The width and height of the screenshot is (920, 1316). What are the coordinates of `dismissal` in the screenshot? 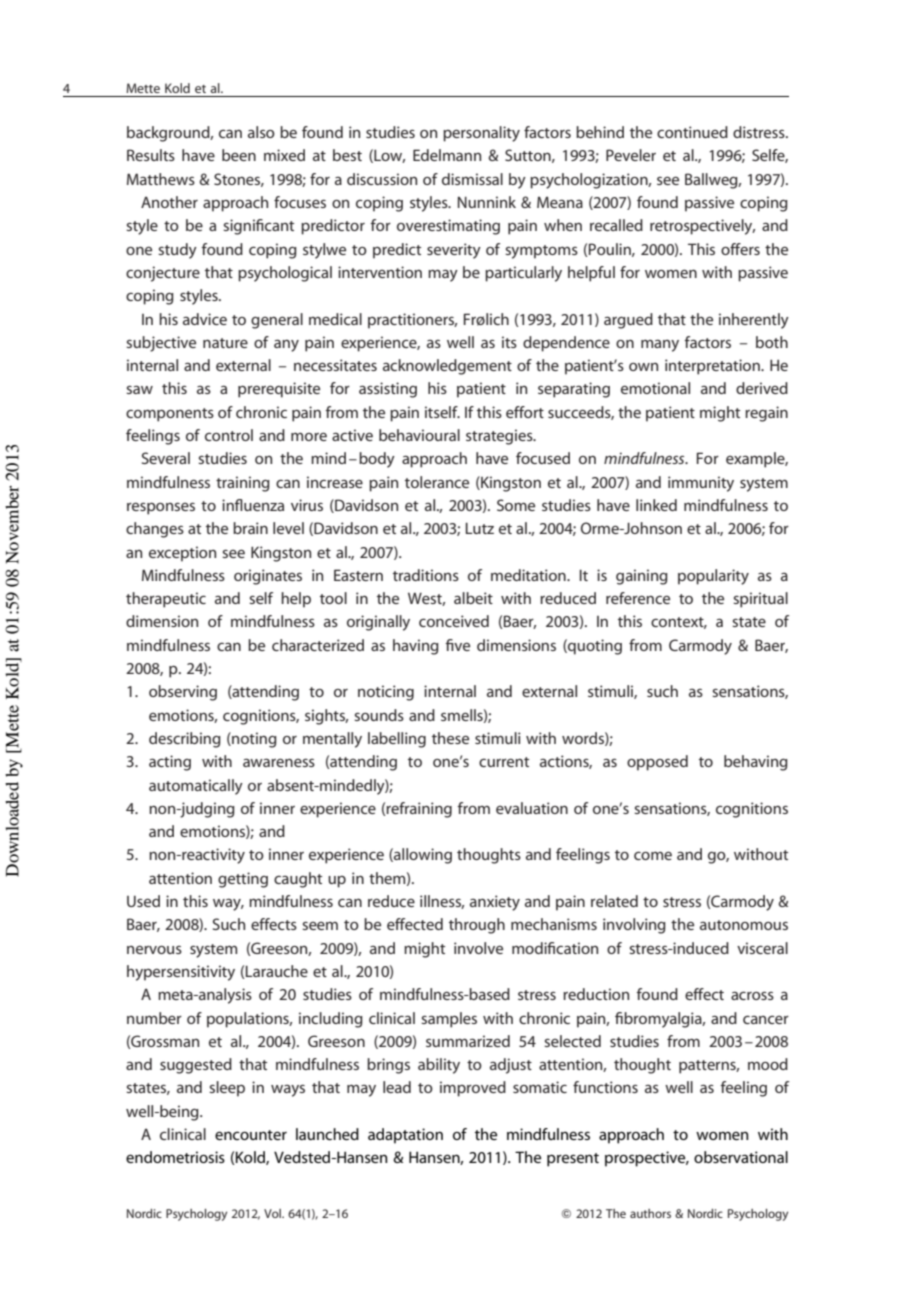 It's located at (472, 179).
